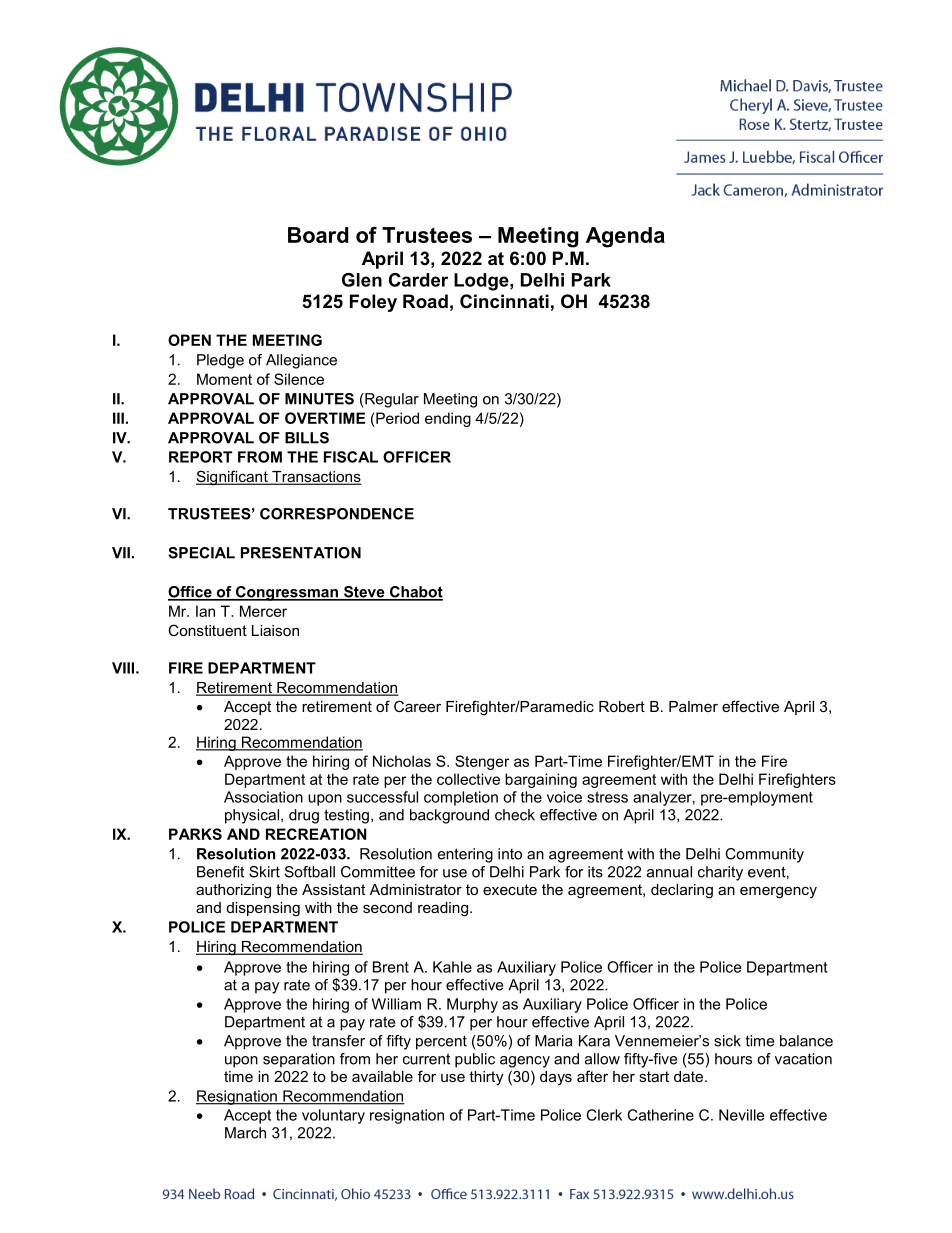 The height and width of the screenshot is (1233, 952). Describe the element at coordinates (778, 892) in the screenshot. I see `emergency` at that location.
